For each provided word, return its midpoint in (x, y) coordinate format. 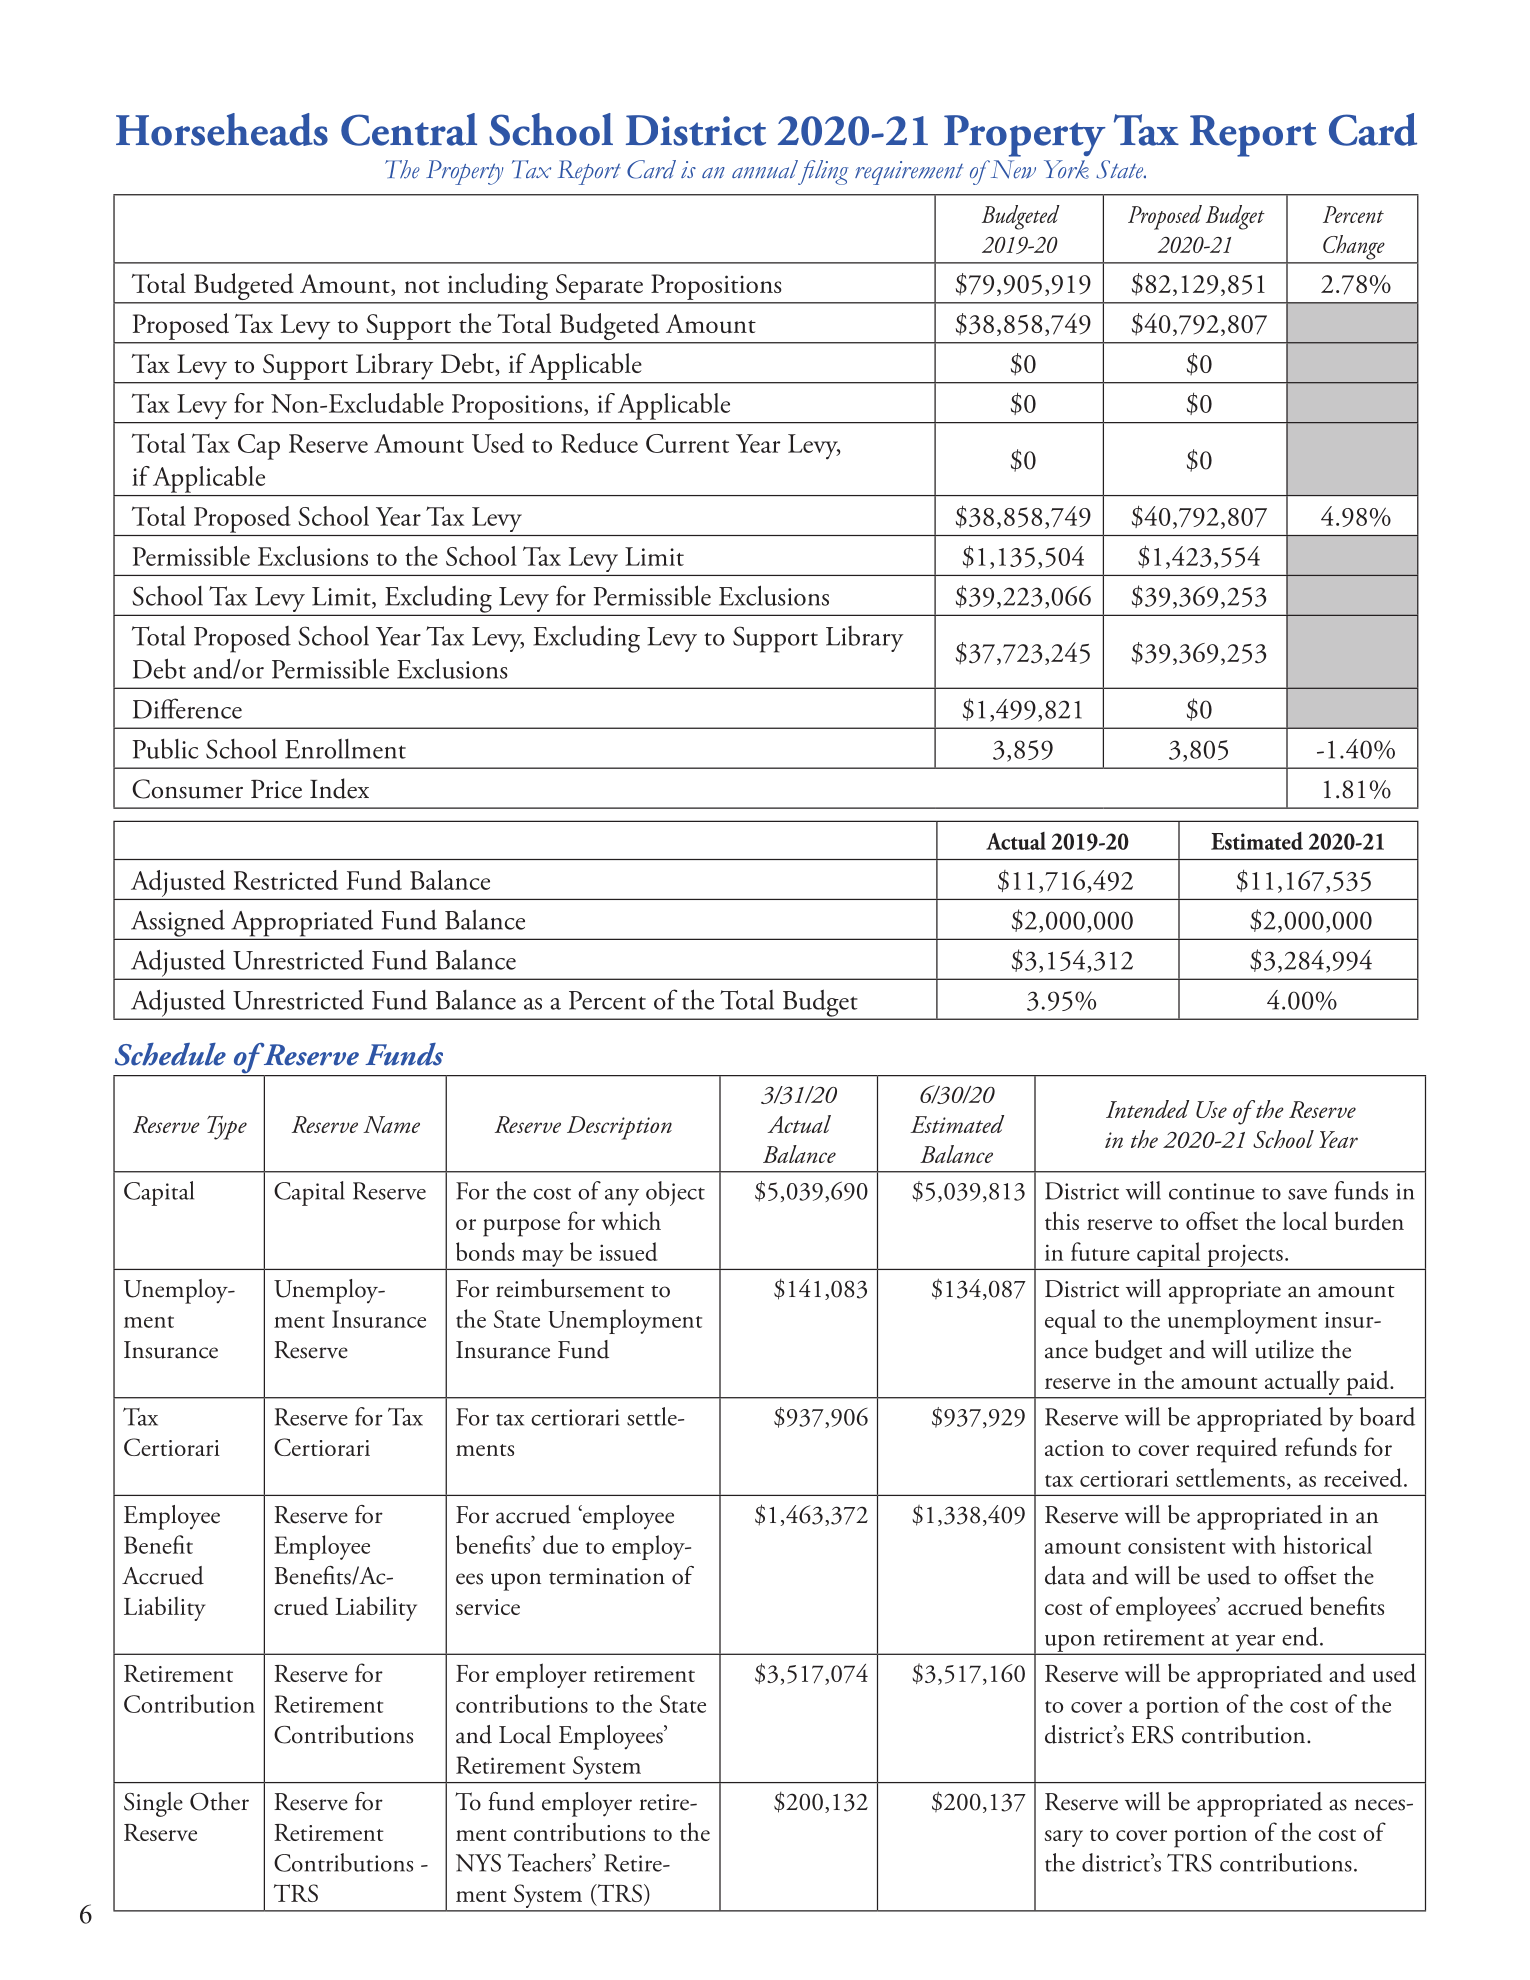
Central (409, 129)
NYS (478, 1863)
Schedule (170, 1054)
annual (765, 169)
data (1065, 1575)
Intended (1147, 1109)
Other (219, 1801)
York (1066, 169)
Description (619, 1128)
